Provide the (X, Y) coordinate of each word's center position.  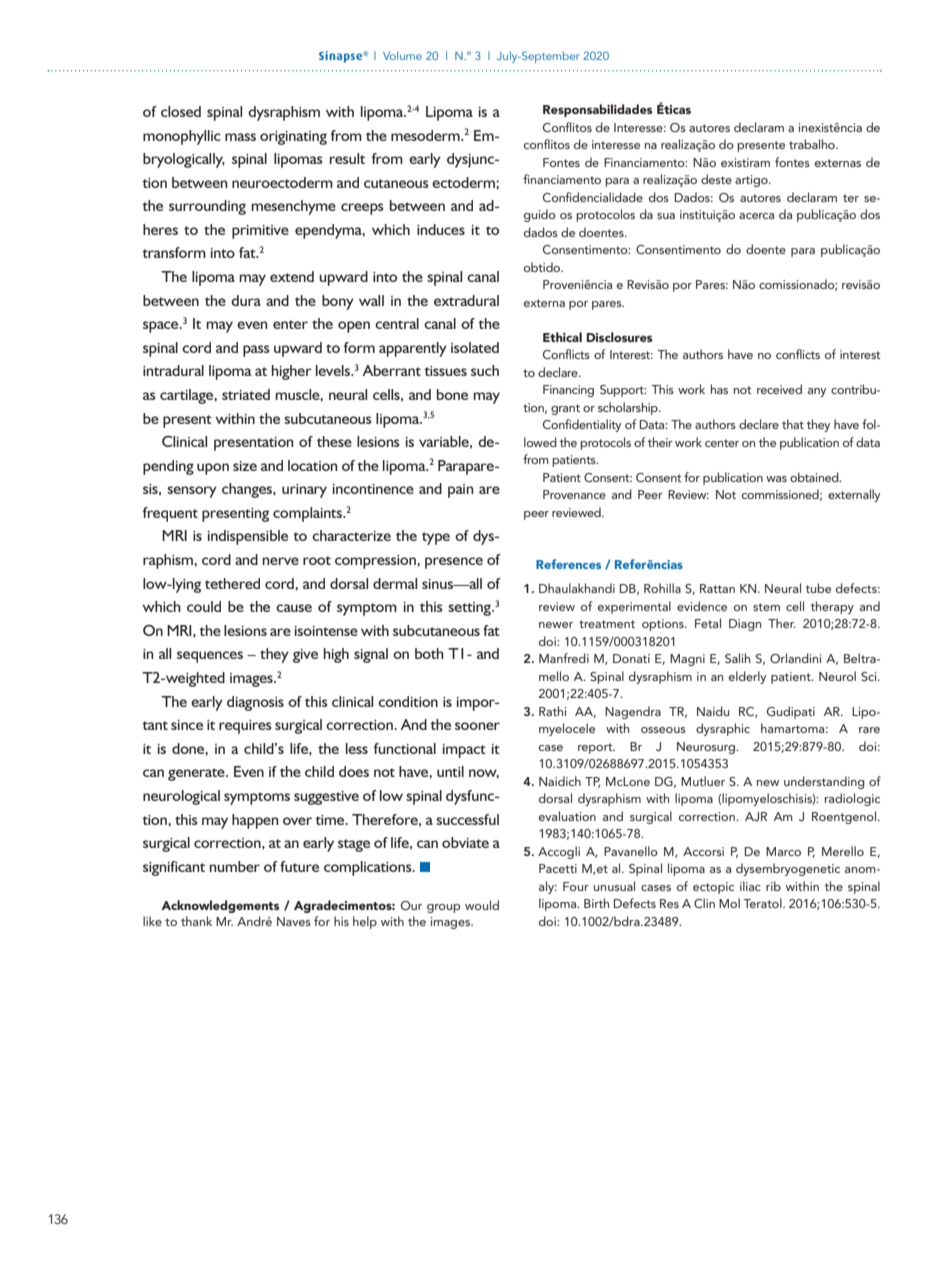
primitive (260, 232)
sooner (477, 726)
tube (818, 588)
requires (245, 727)
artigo (752, 181)
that (793, 424)
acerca (756, 216)
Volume (402, 55)
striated (246, 394)
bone (452, 394)
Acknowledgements (220, 906)
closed (181, 111)
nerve (281, 561)
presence (454, 563)
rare (869, 730)
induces (441, 229)
